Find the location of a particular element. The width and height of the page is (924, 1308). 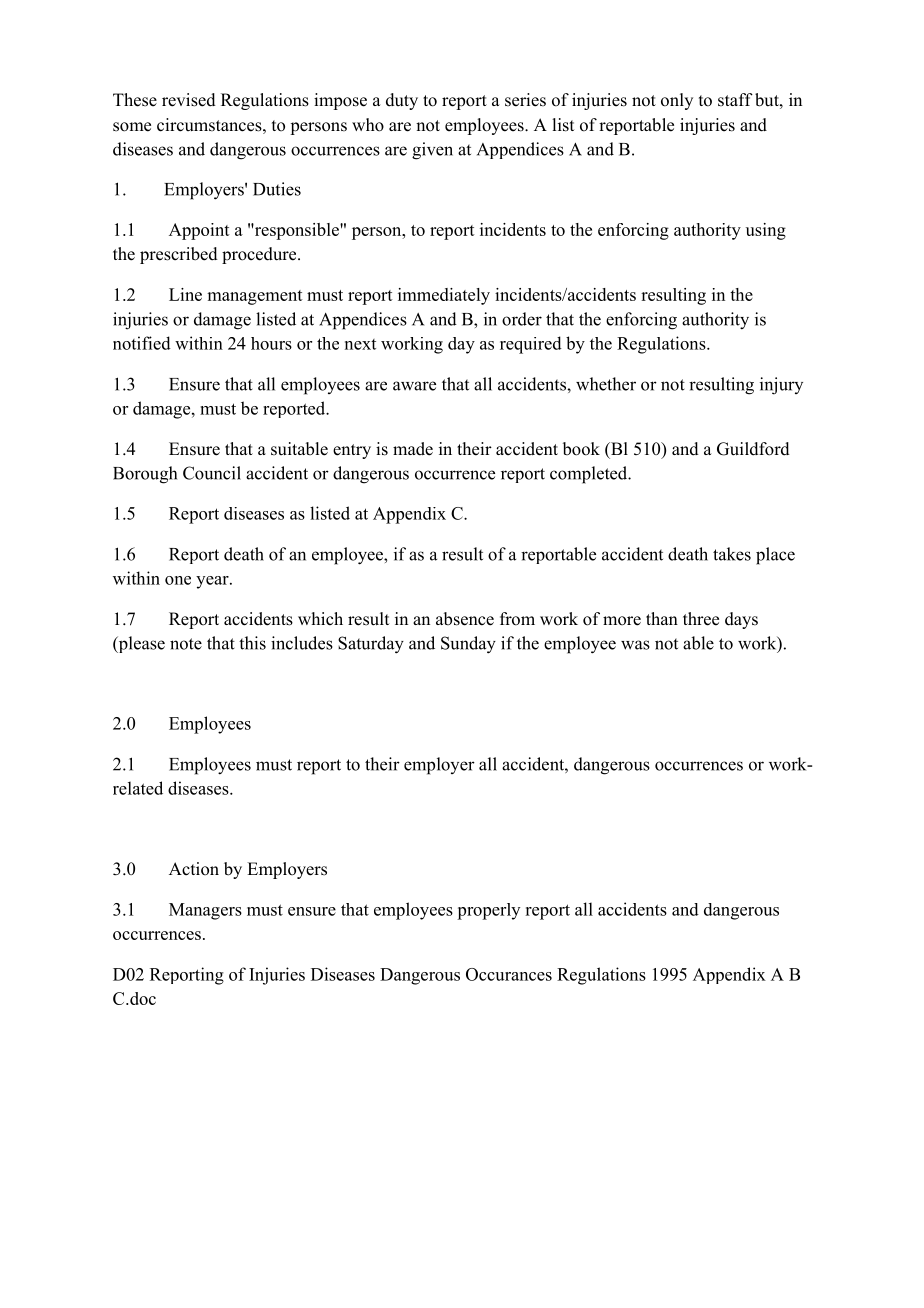

was is located at coordinates (635, 645).
